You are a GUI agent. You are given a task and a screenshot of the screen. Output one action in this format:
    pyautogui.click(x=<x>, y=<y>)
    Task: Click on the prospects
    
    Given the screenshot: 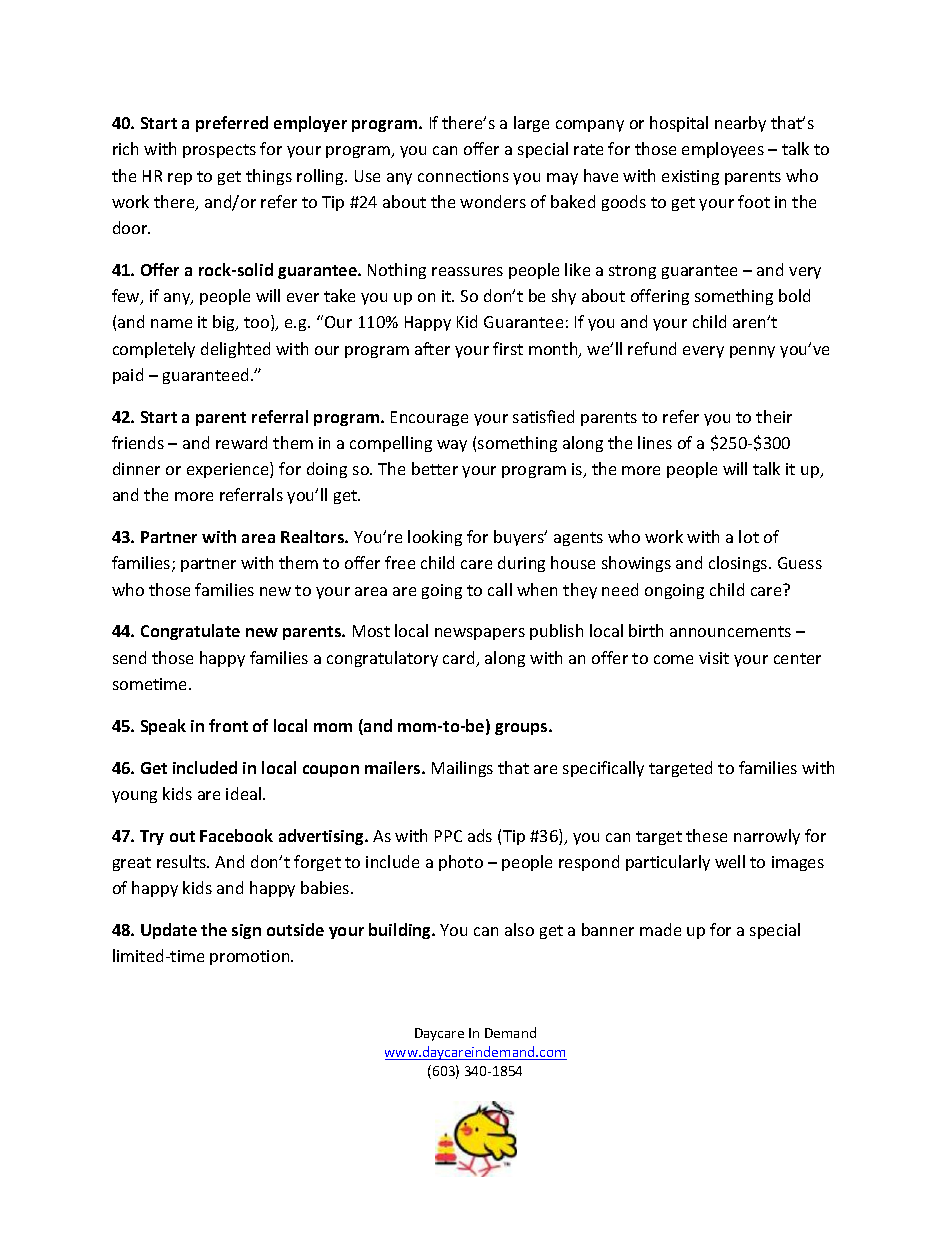 What is the action you would take?
    pyautogui.click(x=219, y=151)
